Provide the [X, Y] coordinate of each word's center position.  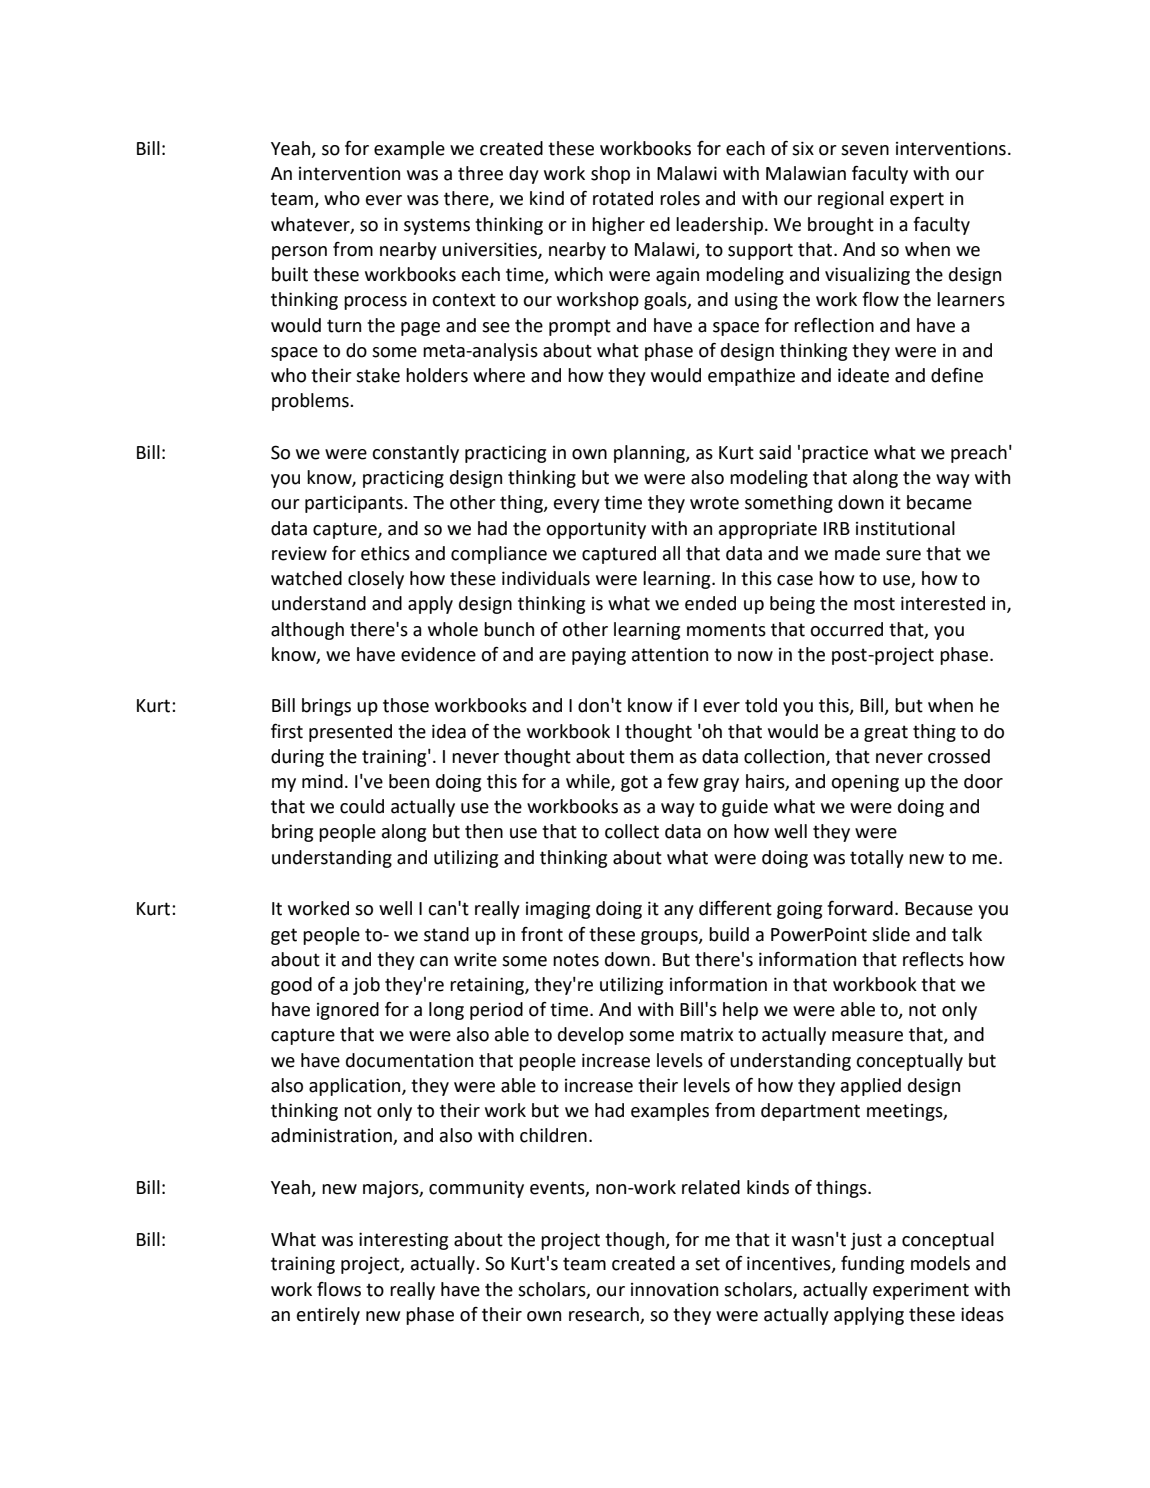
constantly [415, 454]
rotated [623, 198]
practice [835, 454]
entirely [328, 1316]
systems [437, 226]
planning [650, 454]
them [651, 756]
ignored [348, 1011]
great [886, 733]
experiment [921, 1291]
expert [917, 200]
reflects [933, 959]
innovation [674, 1289]
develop [591, 1036]
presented [350, 733]
